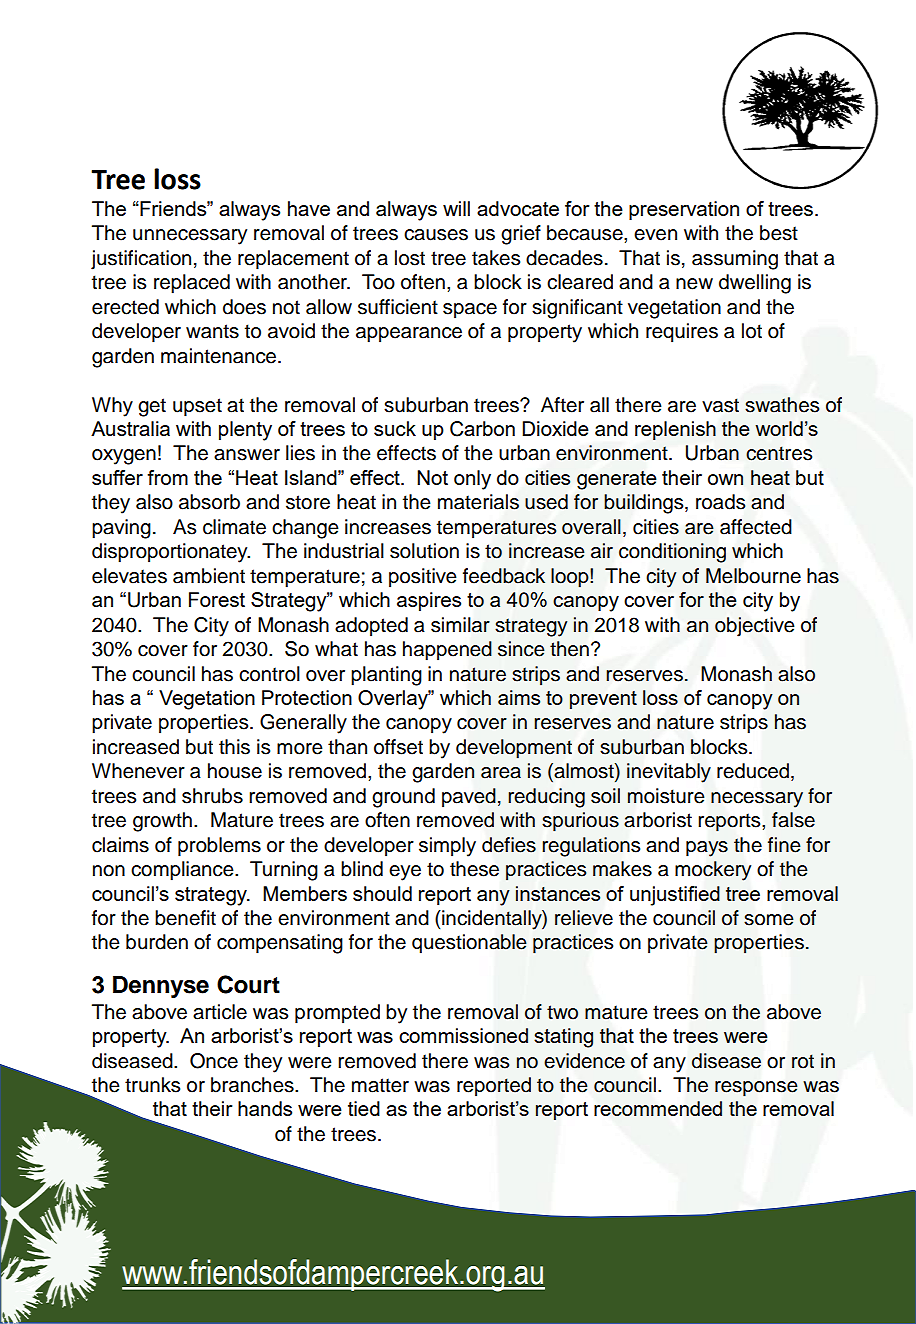 The image size is (916, 1324). I want to click on Once, so click(214, 1061).
